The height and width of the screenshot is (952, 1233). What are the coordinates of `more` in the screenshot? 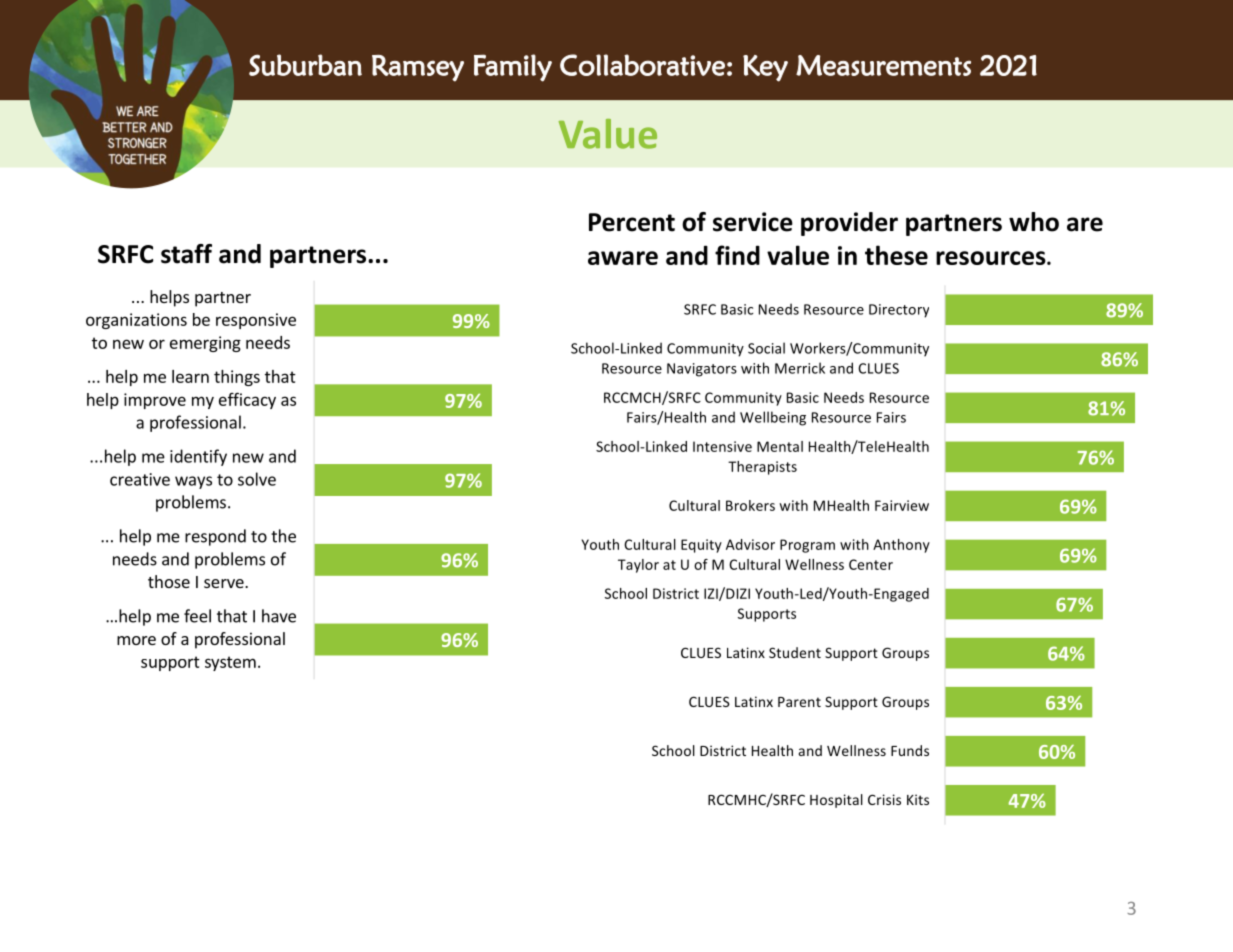 It's located at (136, 640).
